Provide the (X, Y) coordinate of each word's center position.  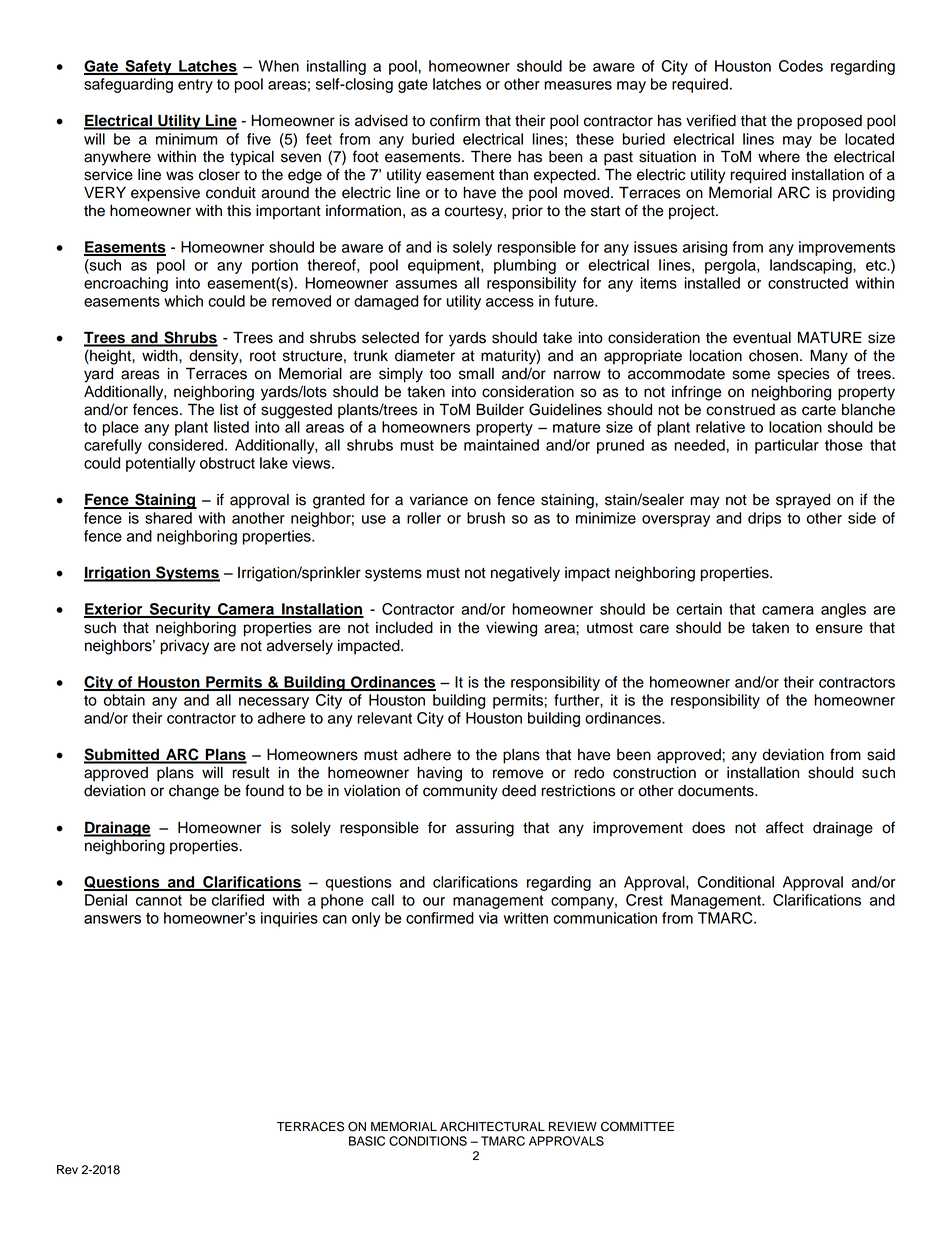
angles (843, 610)
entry (195, 86)
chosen (773, 356)
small (476, 374)
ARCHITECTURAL (492, 1126)
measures (578, 85)
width (161, 356)
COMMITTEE (637, 1126)
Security (180, 610)
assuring (485, 829)
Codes (801, 66)
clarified (238, 900)
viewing (511, 629)
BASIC (367, 1141)
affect (785, 827)
